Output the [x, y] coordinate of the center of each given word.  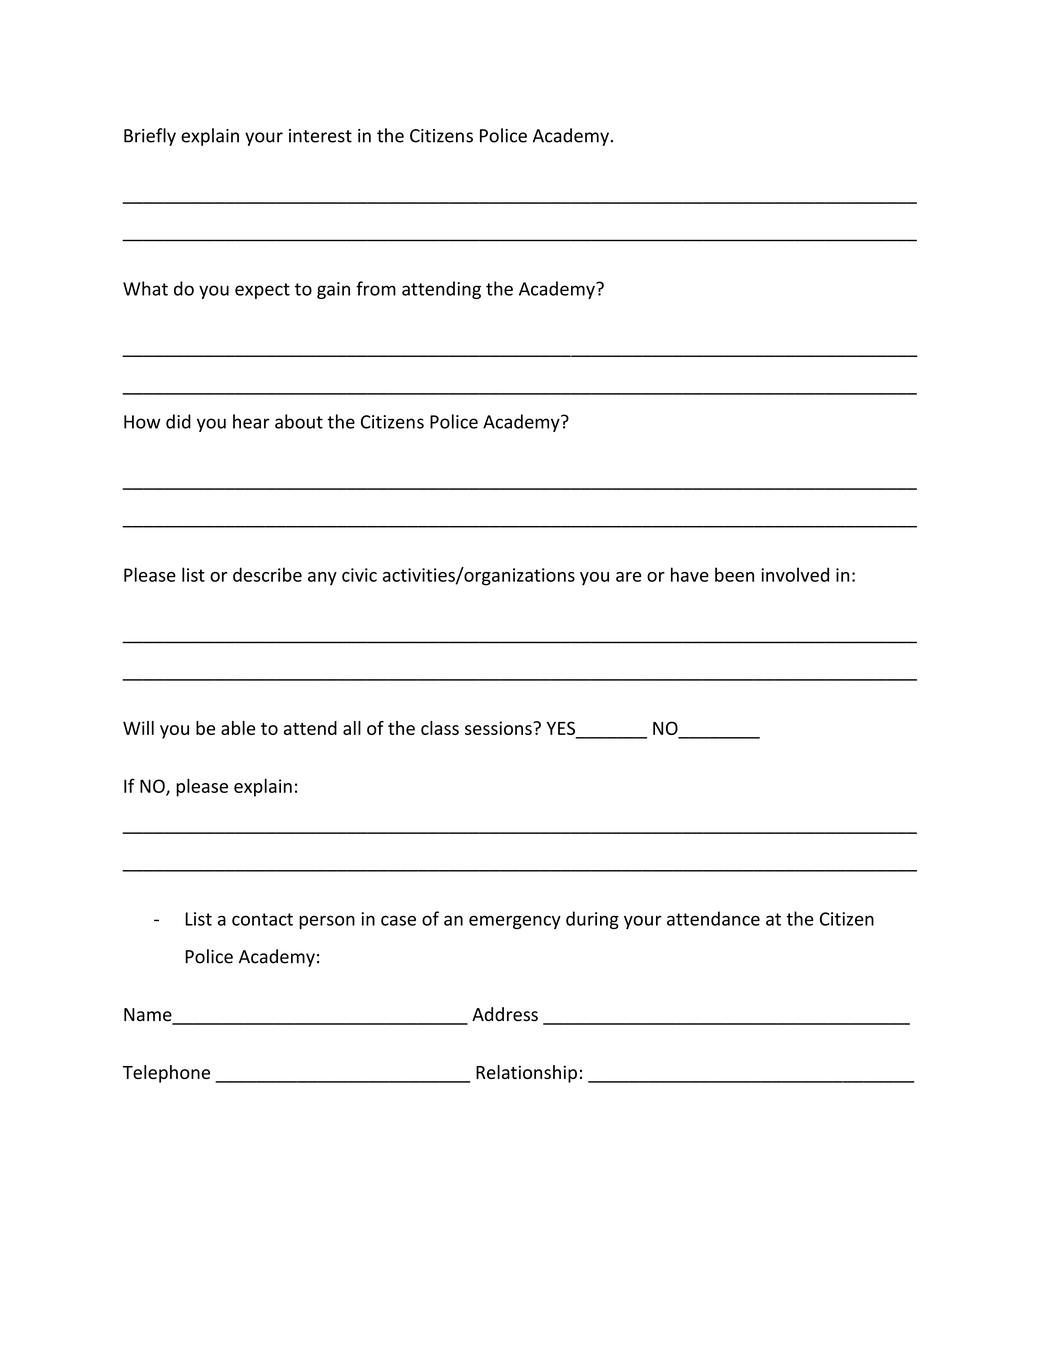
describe [267, 574]
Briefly [150, 137]
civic [359, 575]
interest [320, 136]
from [376, 288]
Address [505, 1014]
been [734, 574]
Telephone [166, 1074]
